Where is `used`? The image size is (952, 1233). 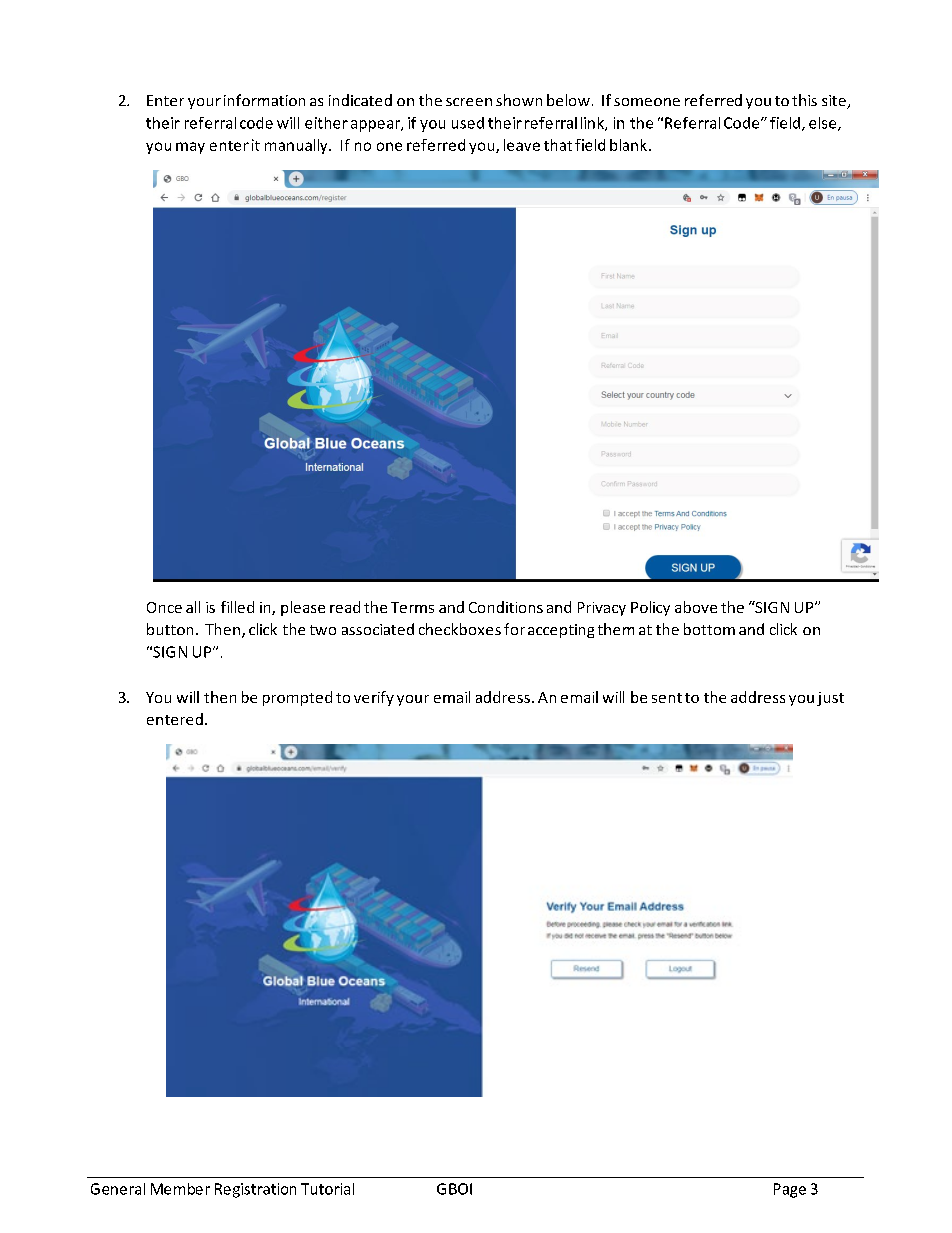
used is located at coordinates (468, 123).
